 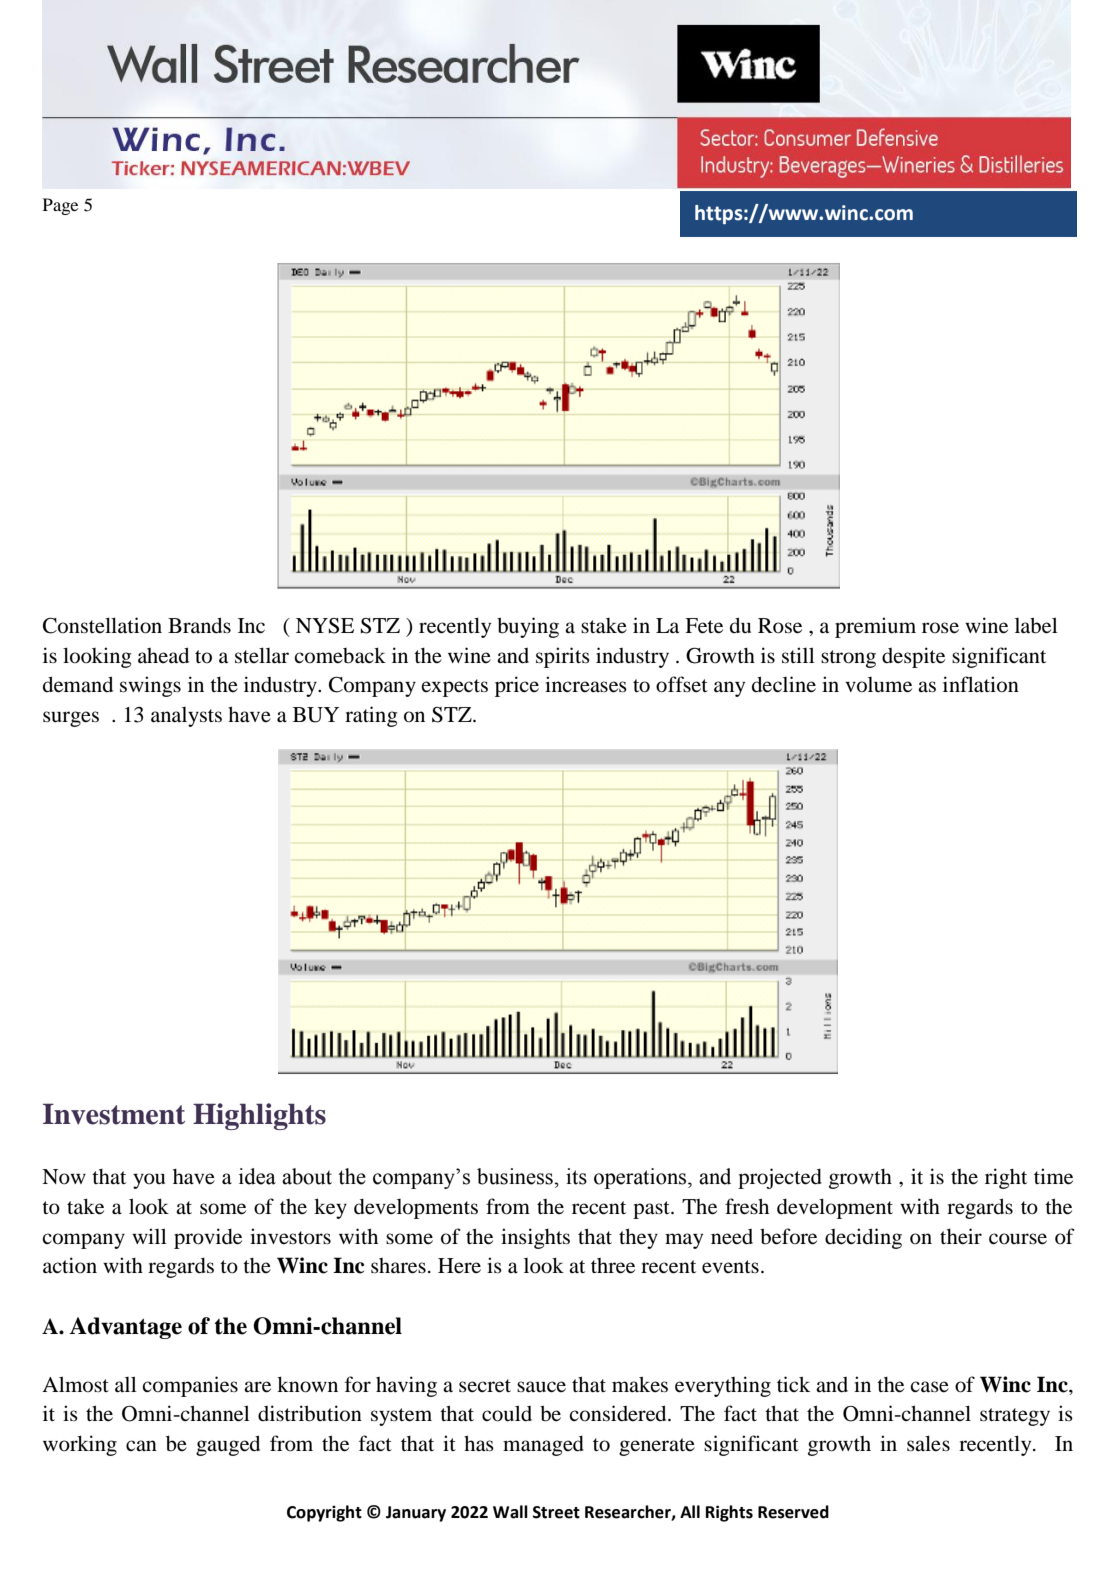 What do you see at coordinates (981, 684) in the image?
I see `inflation` at bounding box center [981, 684].
